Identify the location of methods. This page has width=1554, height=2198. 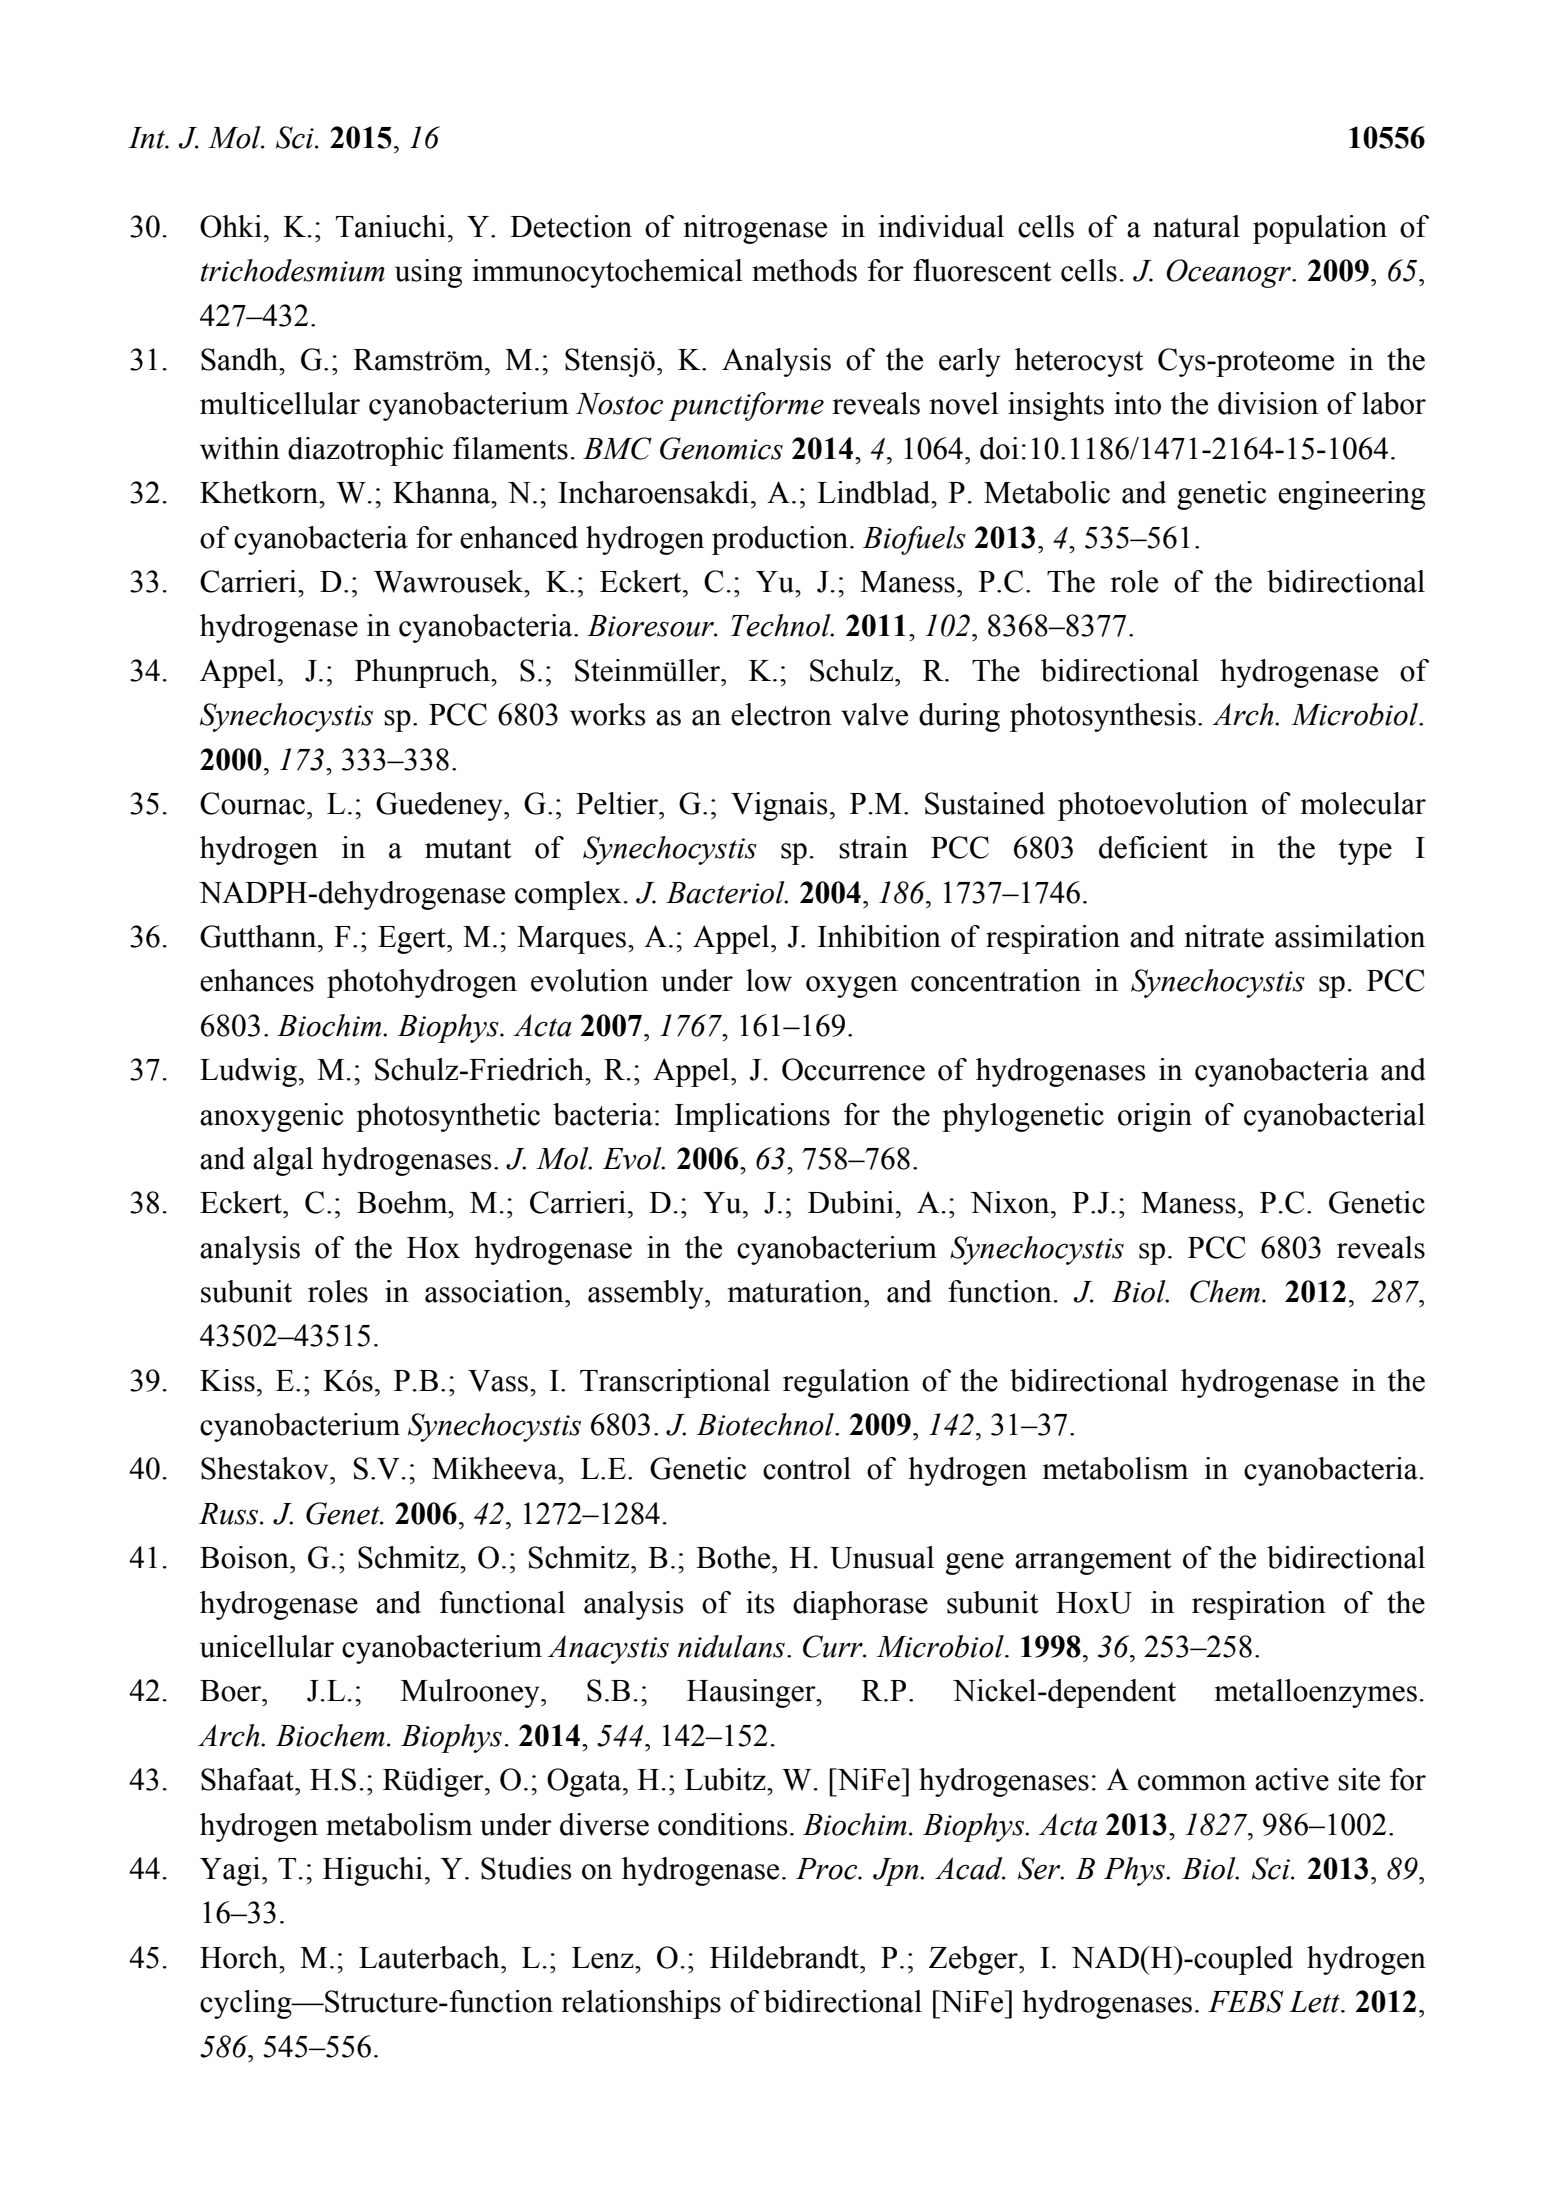
(804, 270).
